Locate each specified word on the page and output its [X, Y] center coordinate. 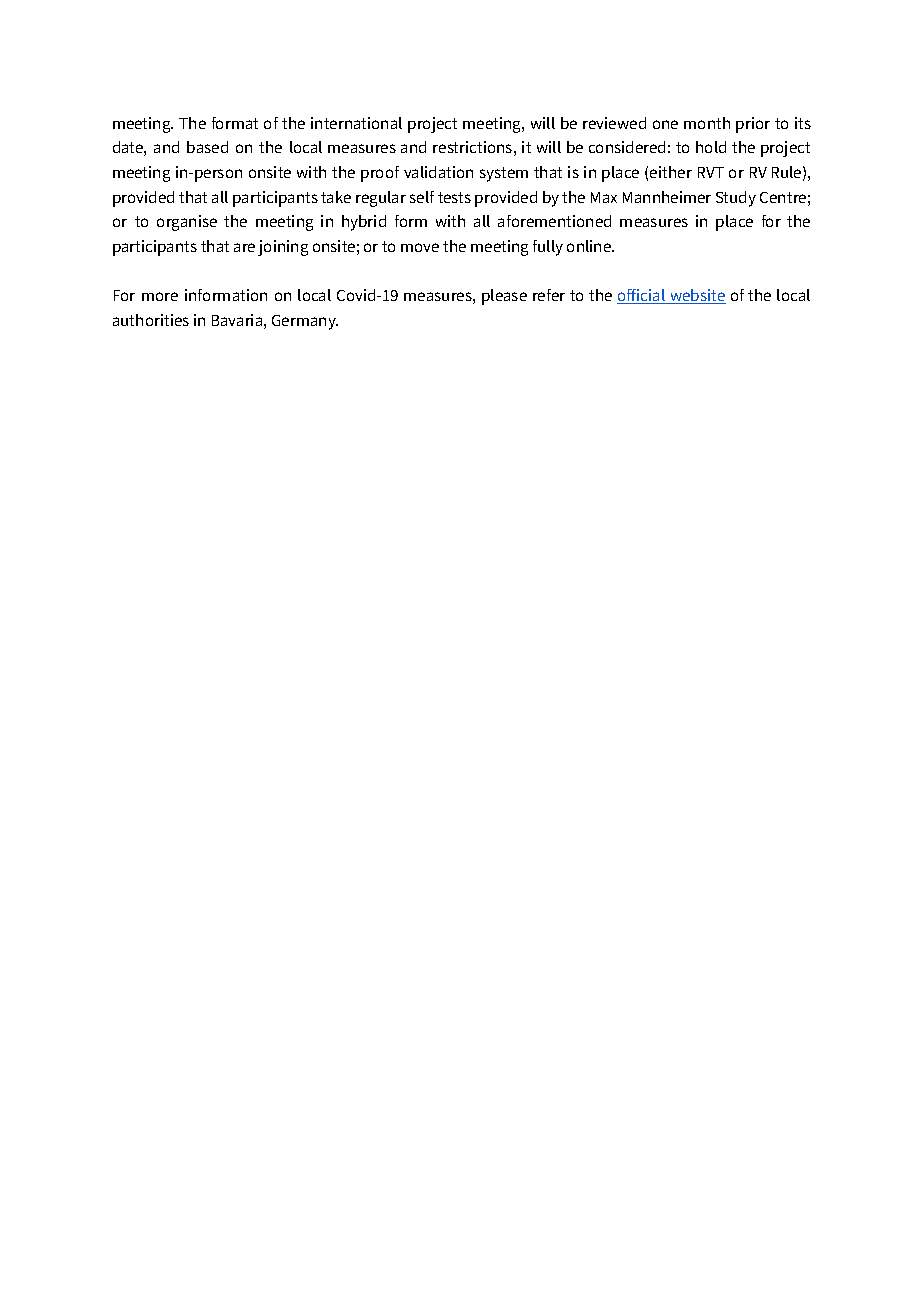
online [590, 246]
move [420, 247]
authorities [151, 320]
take [336, 197]
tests [454, 197]
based [207, 147]
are [244, 247]
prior [753, 125]
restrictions [472, 147]
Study [736, 199]
